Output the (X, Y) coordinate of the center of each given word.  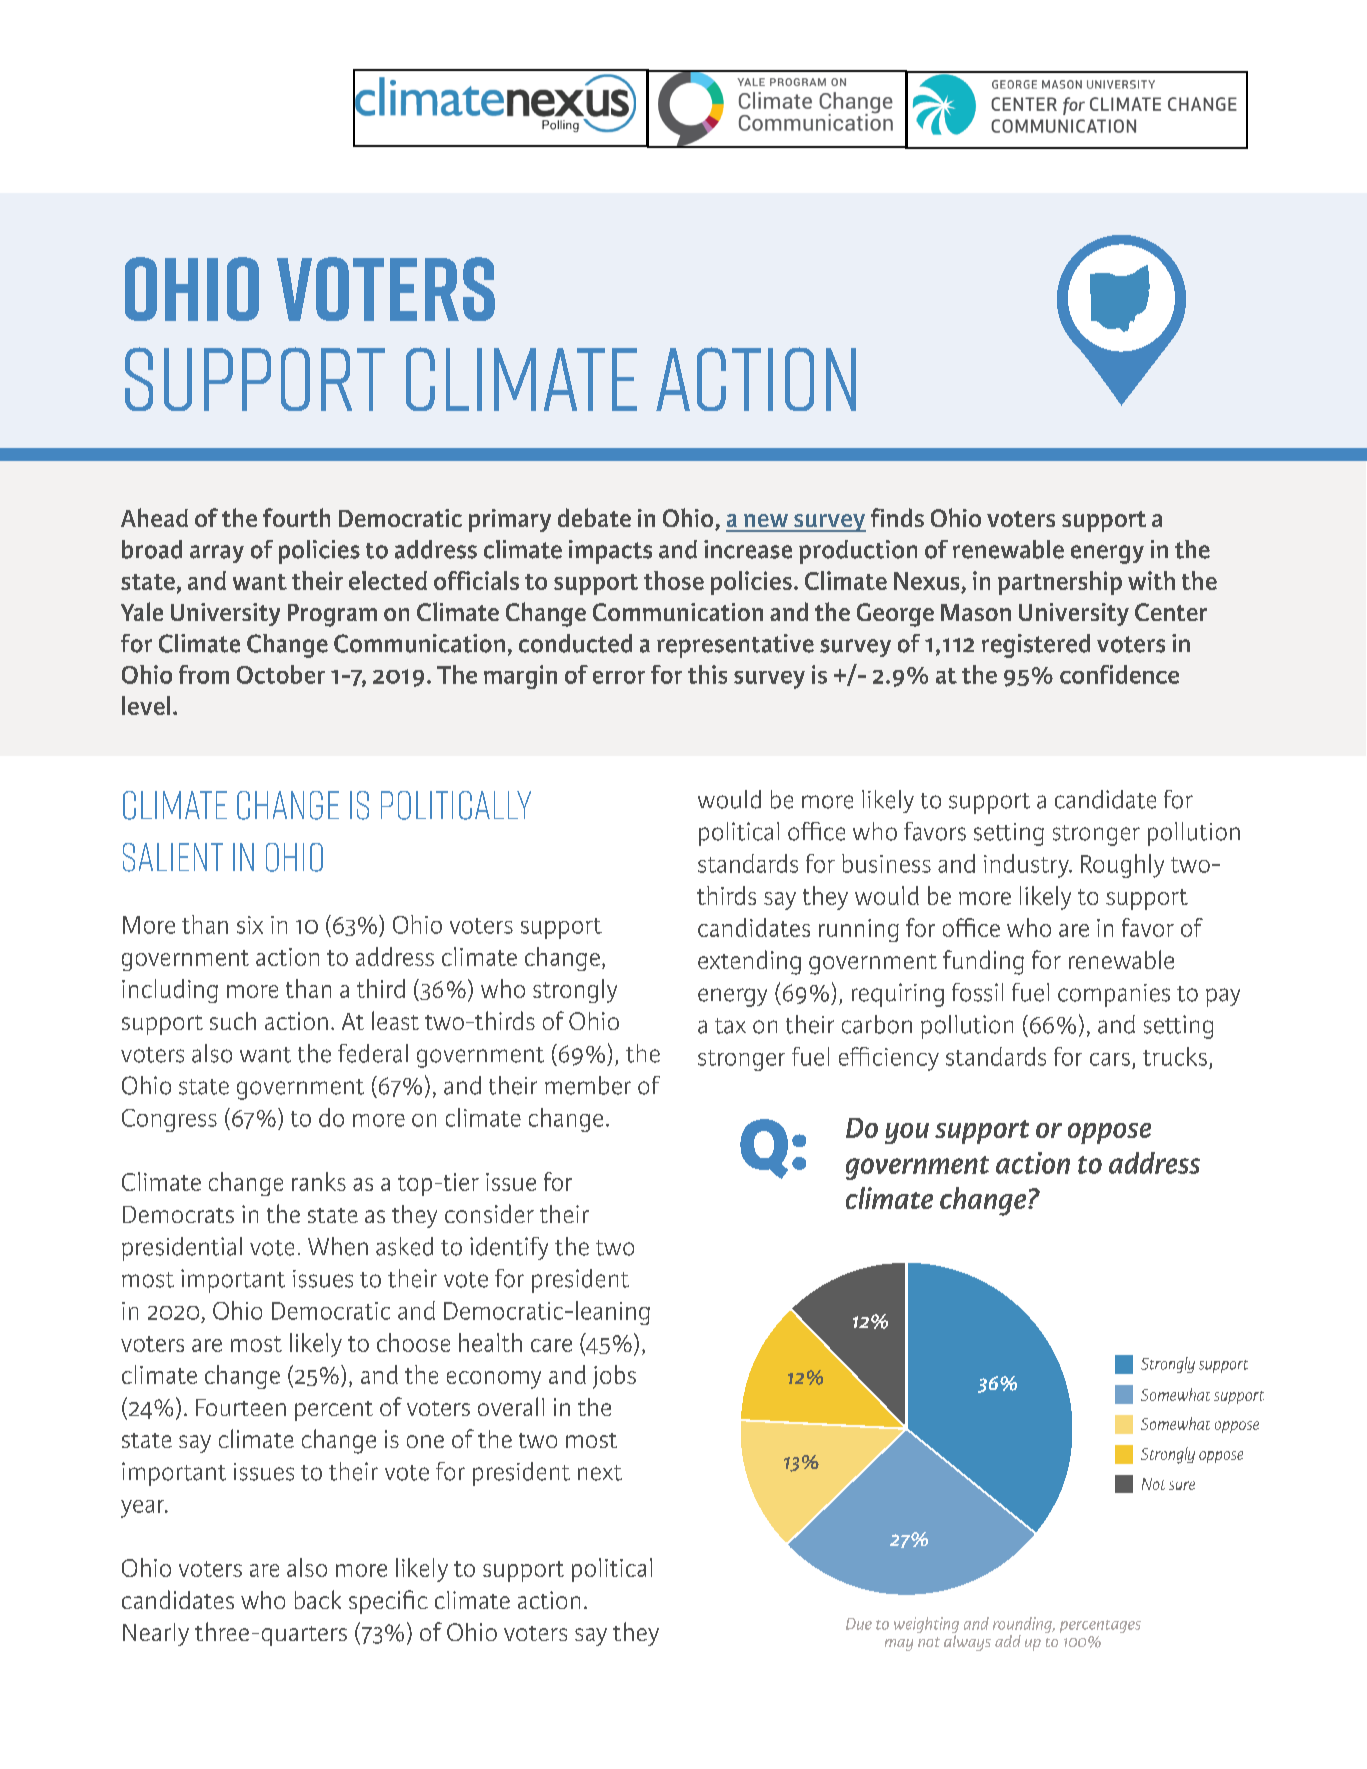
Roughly (1122, 866)
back (318, 1599)
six (250, 925)
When (338, 1246)
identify (509, 1248)
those (674, 580)
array (217, 554)
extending (749, 962)
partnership (1060, 583)
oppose (1109, 1133)
